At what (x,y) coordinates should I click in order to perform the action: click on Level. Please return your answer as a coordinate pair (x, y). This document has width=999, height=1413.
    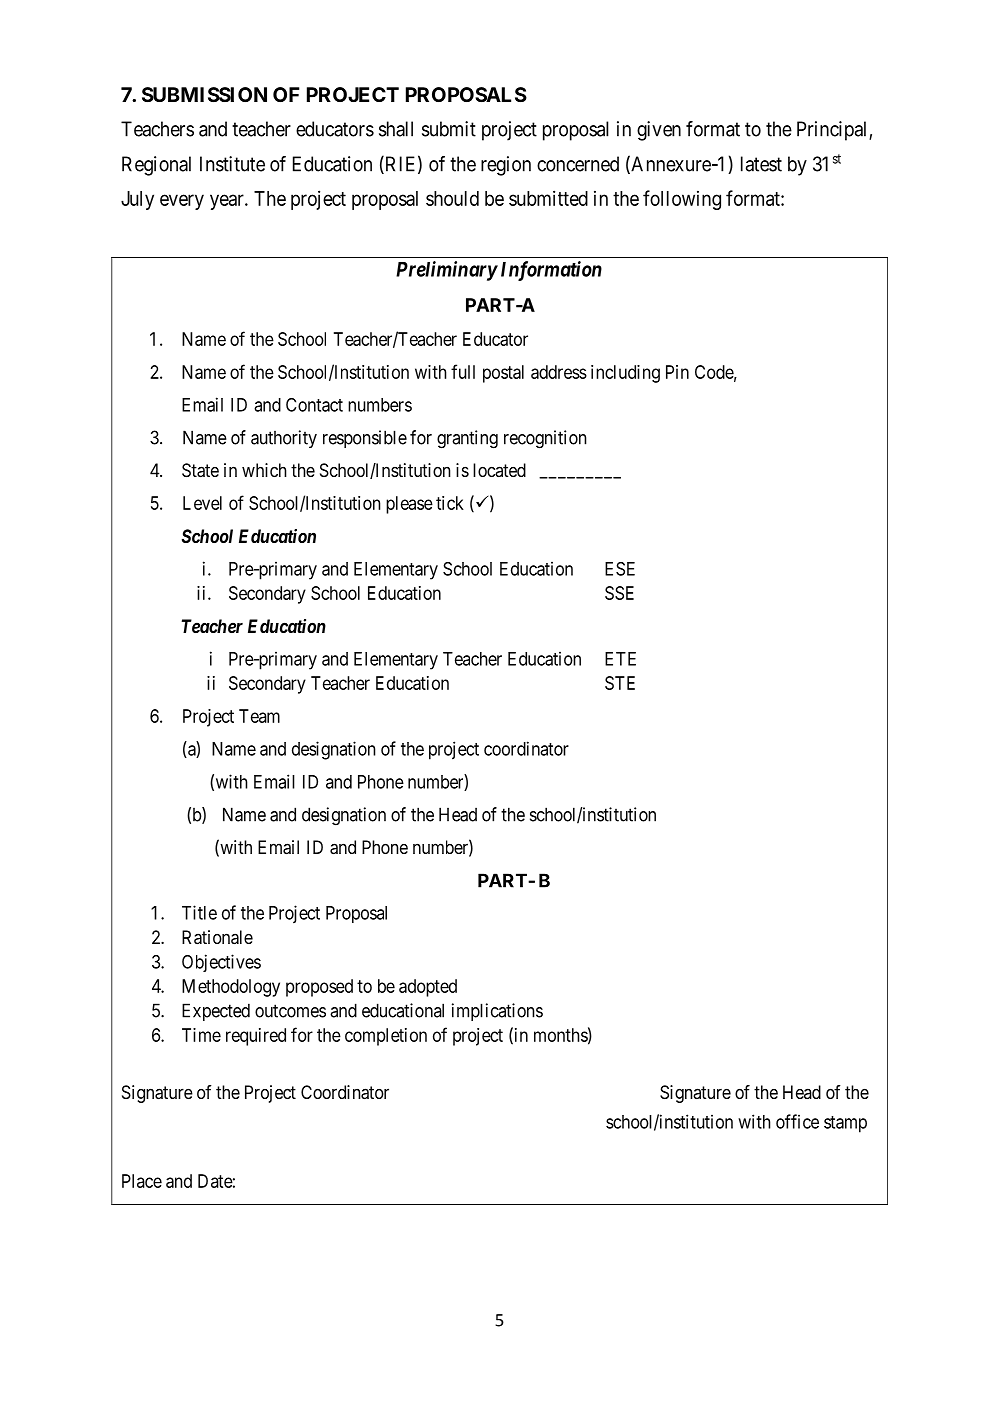
    Looking at the image, I should click on (202, 503).
